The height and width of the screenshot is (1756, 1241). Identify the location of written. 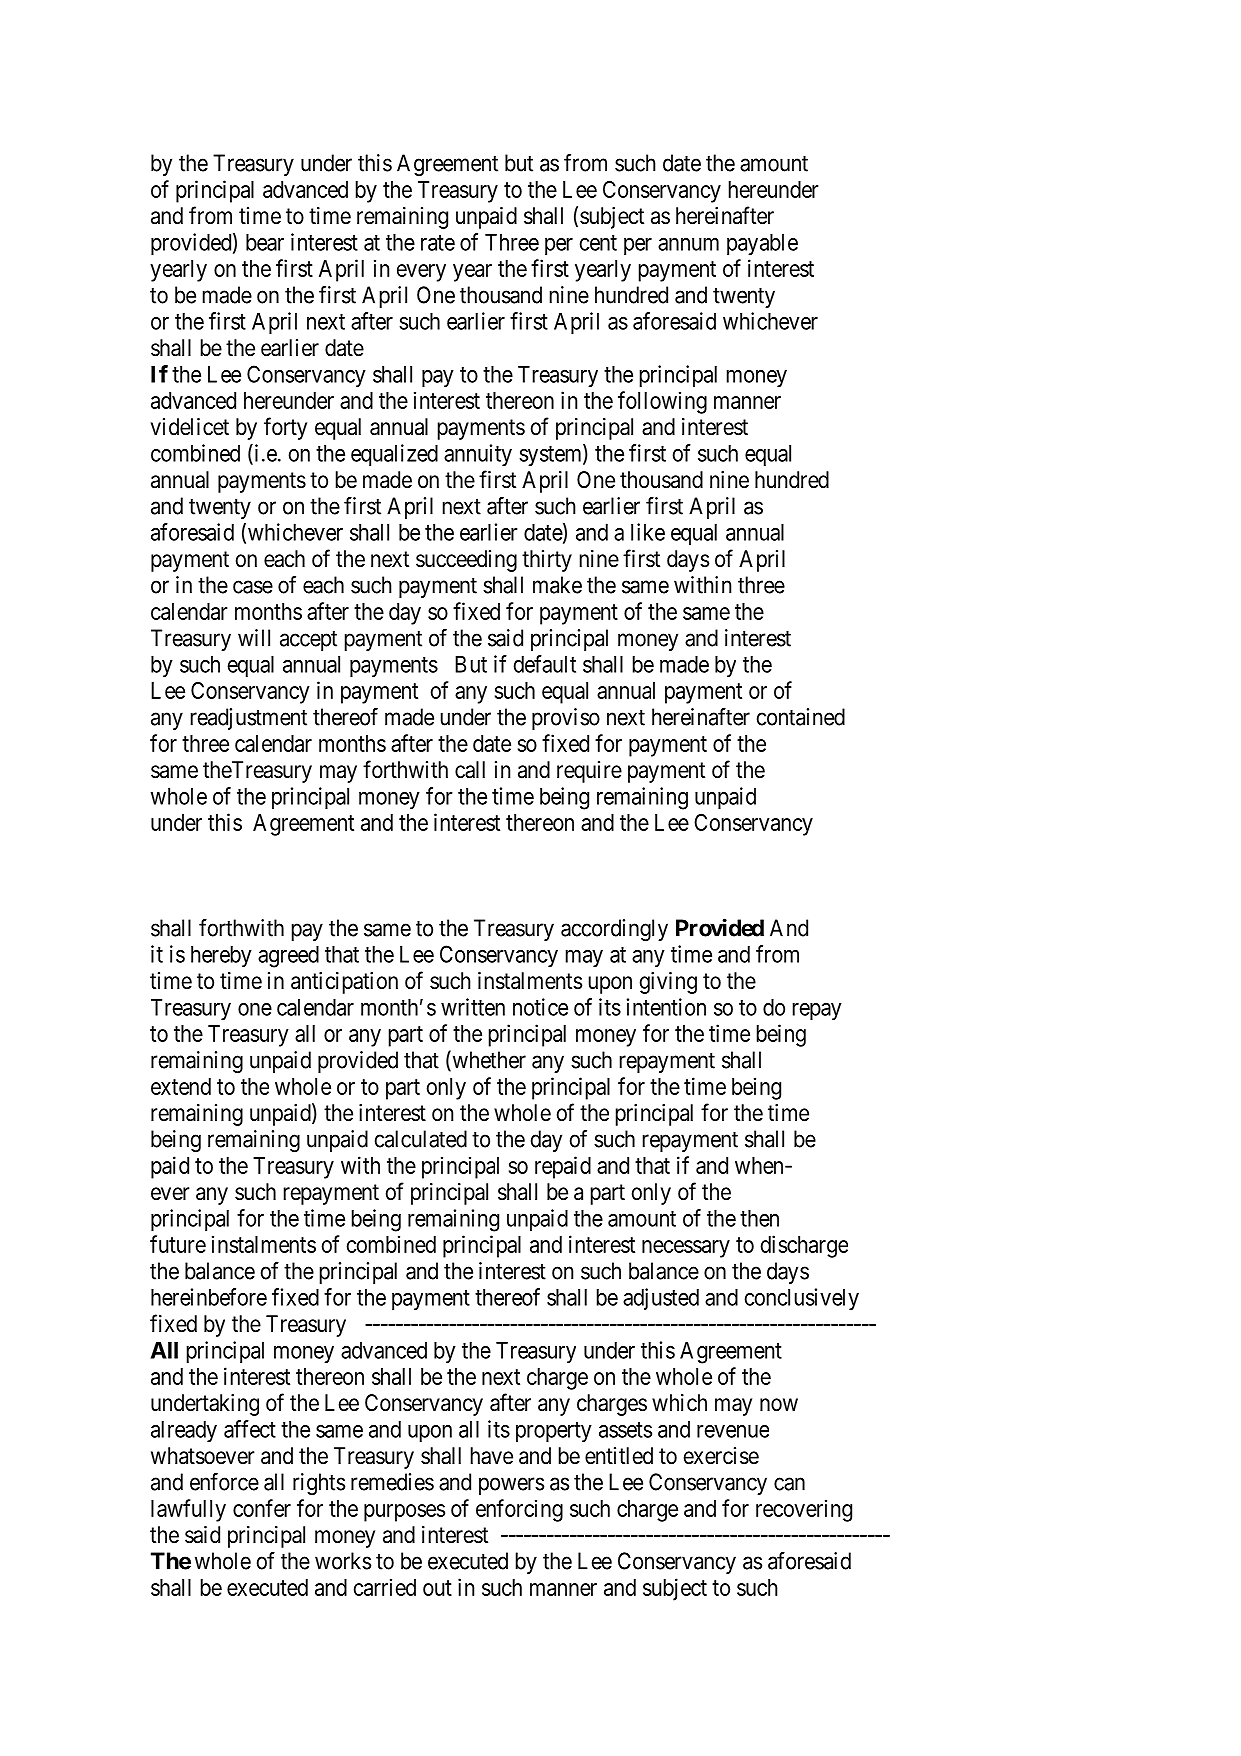
(473, 1007).
